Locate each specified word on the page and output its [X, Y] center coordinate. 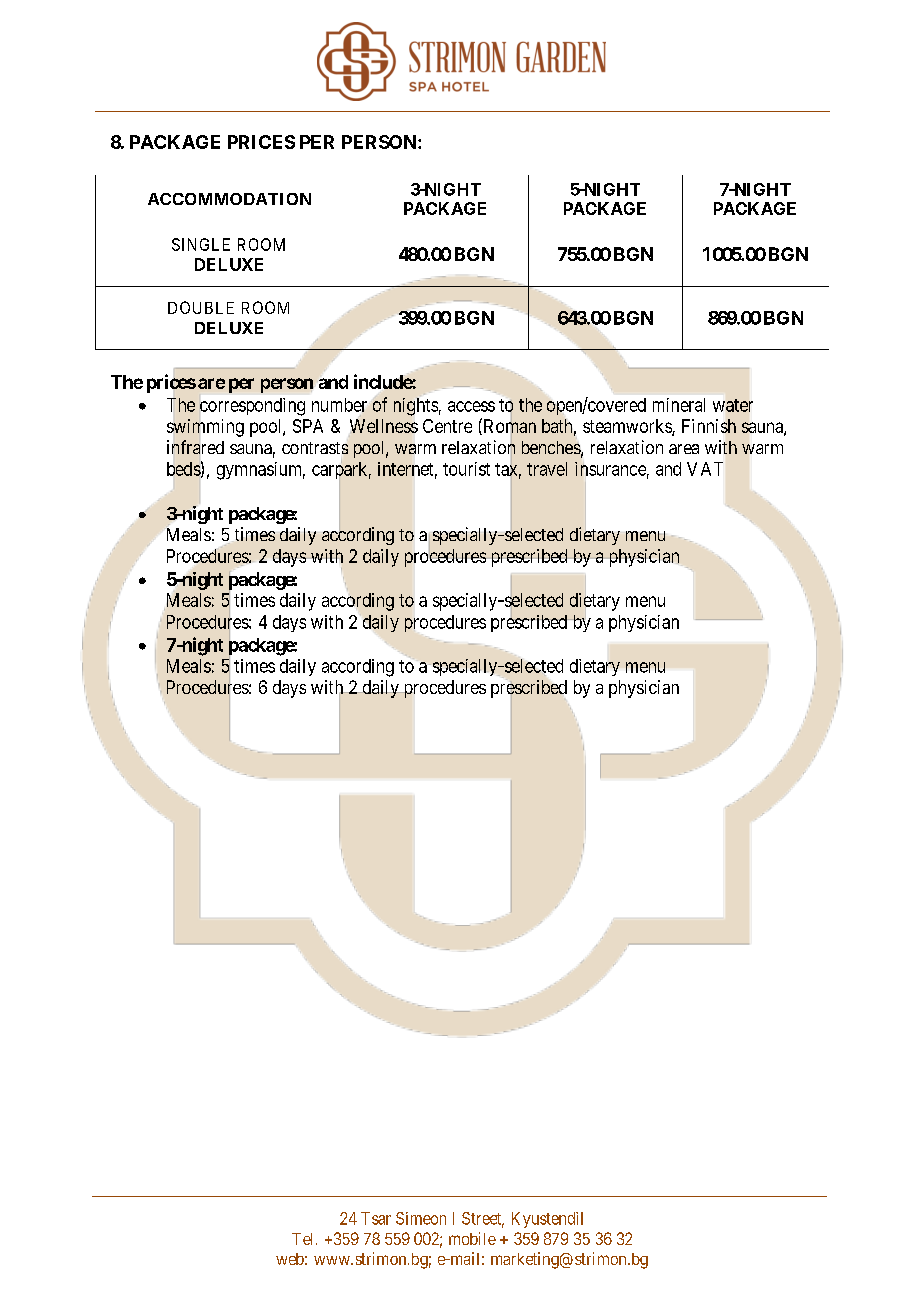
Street [483, 1219]
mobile [472, 1238]
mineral [679, 405]
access [471, 406]
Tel [304, 1239]
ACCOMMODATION [229, 199]
